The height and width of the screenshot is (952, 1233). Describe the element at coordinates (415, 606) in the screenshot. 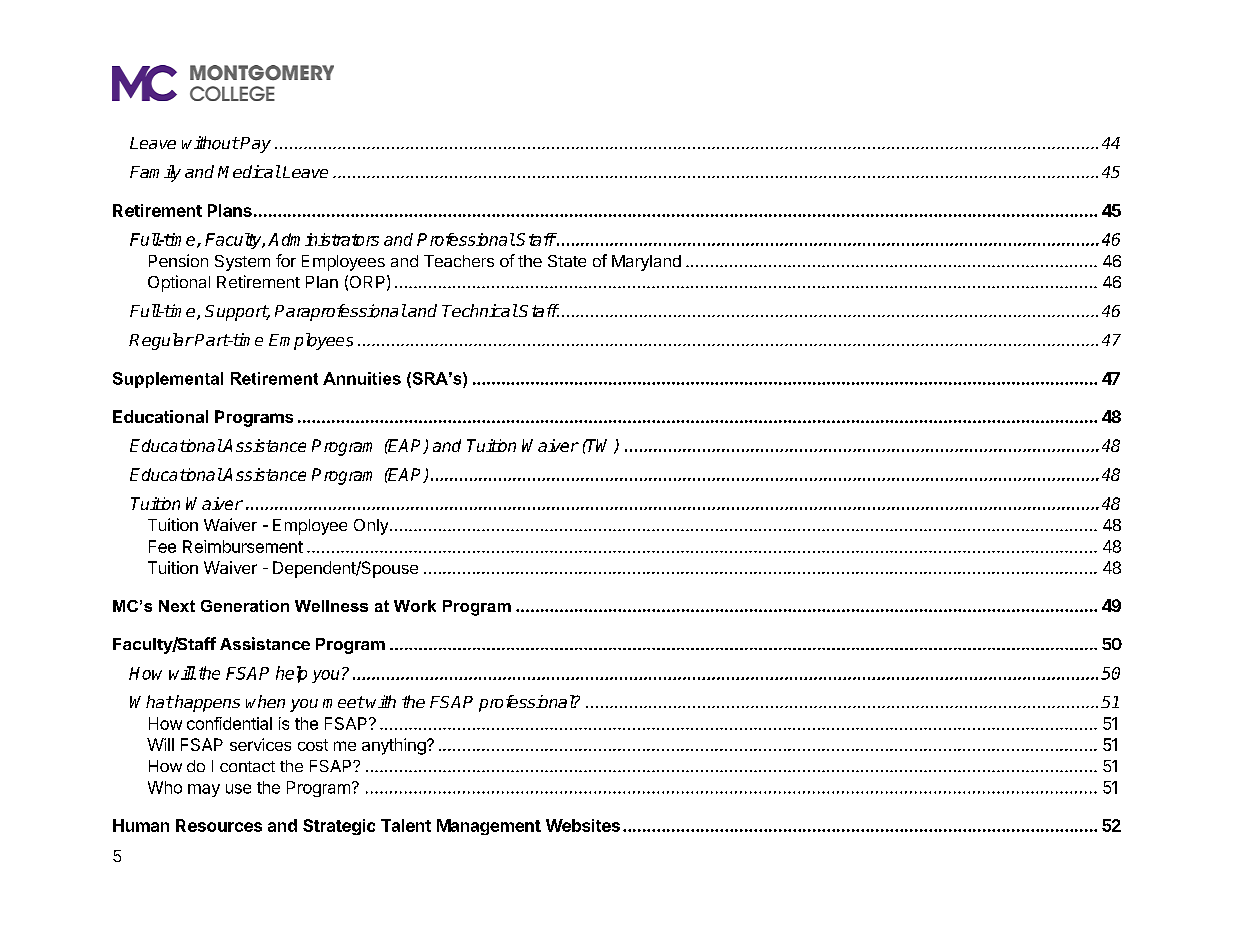

I see `Work` at that location.
